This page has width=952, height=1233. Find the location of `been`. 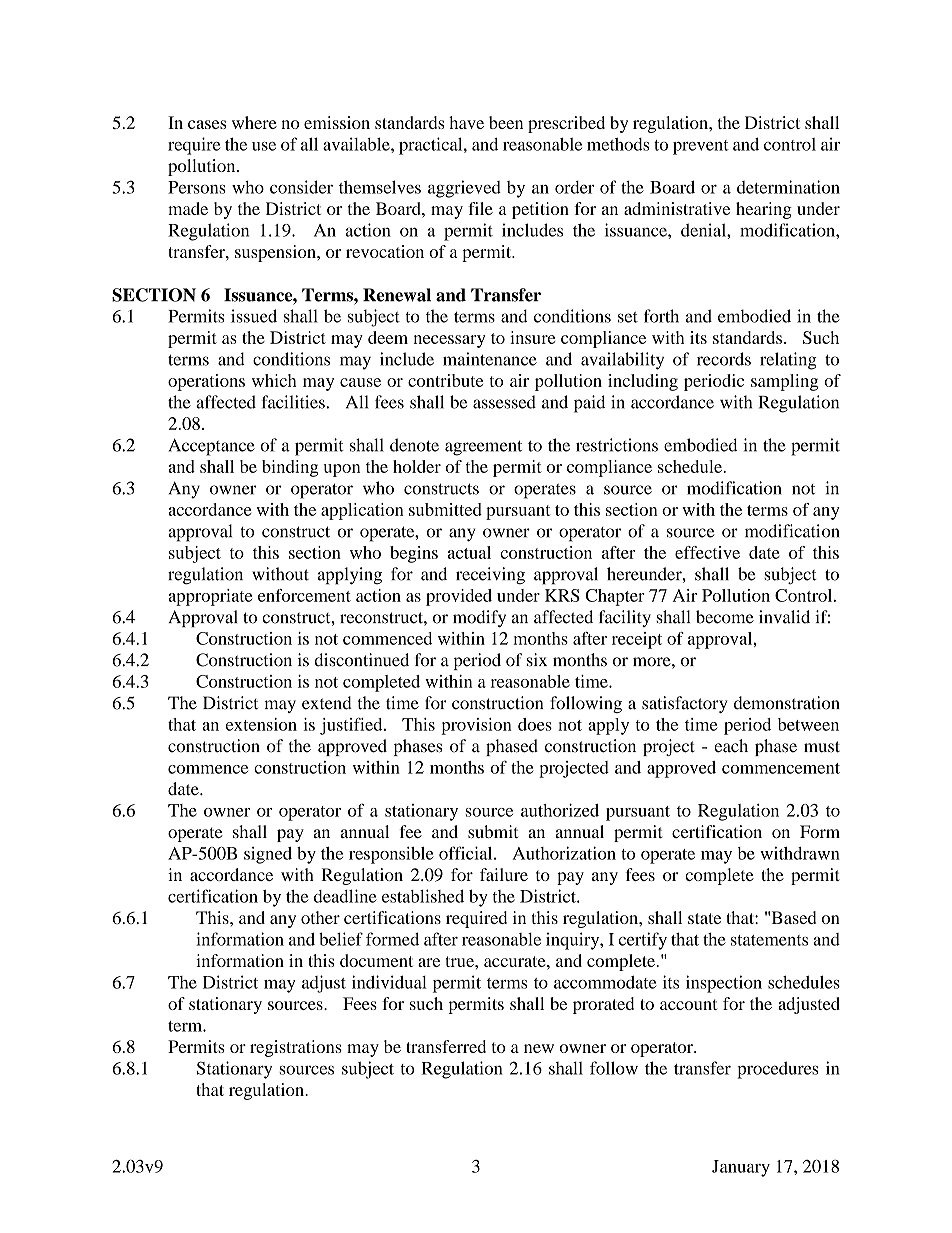

been is located at coordinates (506, 122).
